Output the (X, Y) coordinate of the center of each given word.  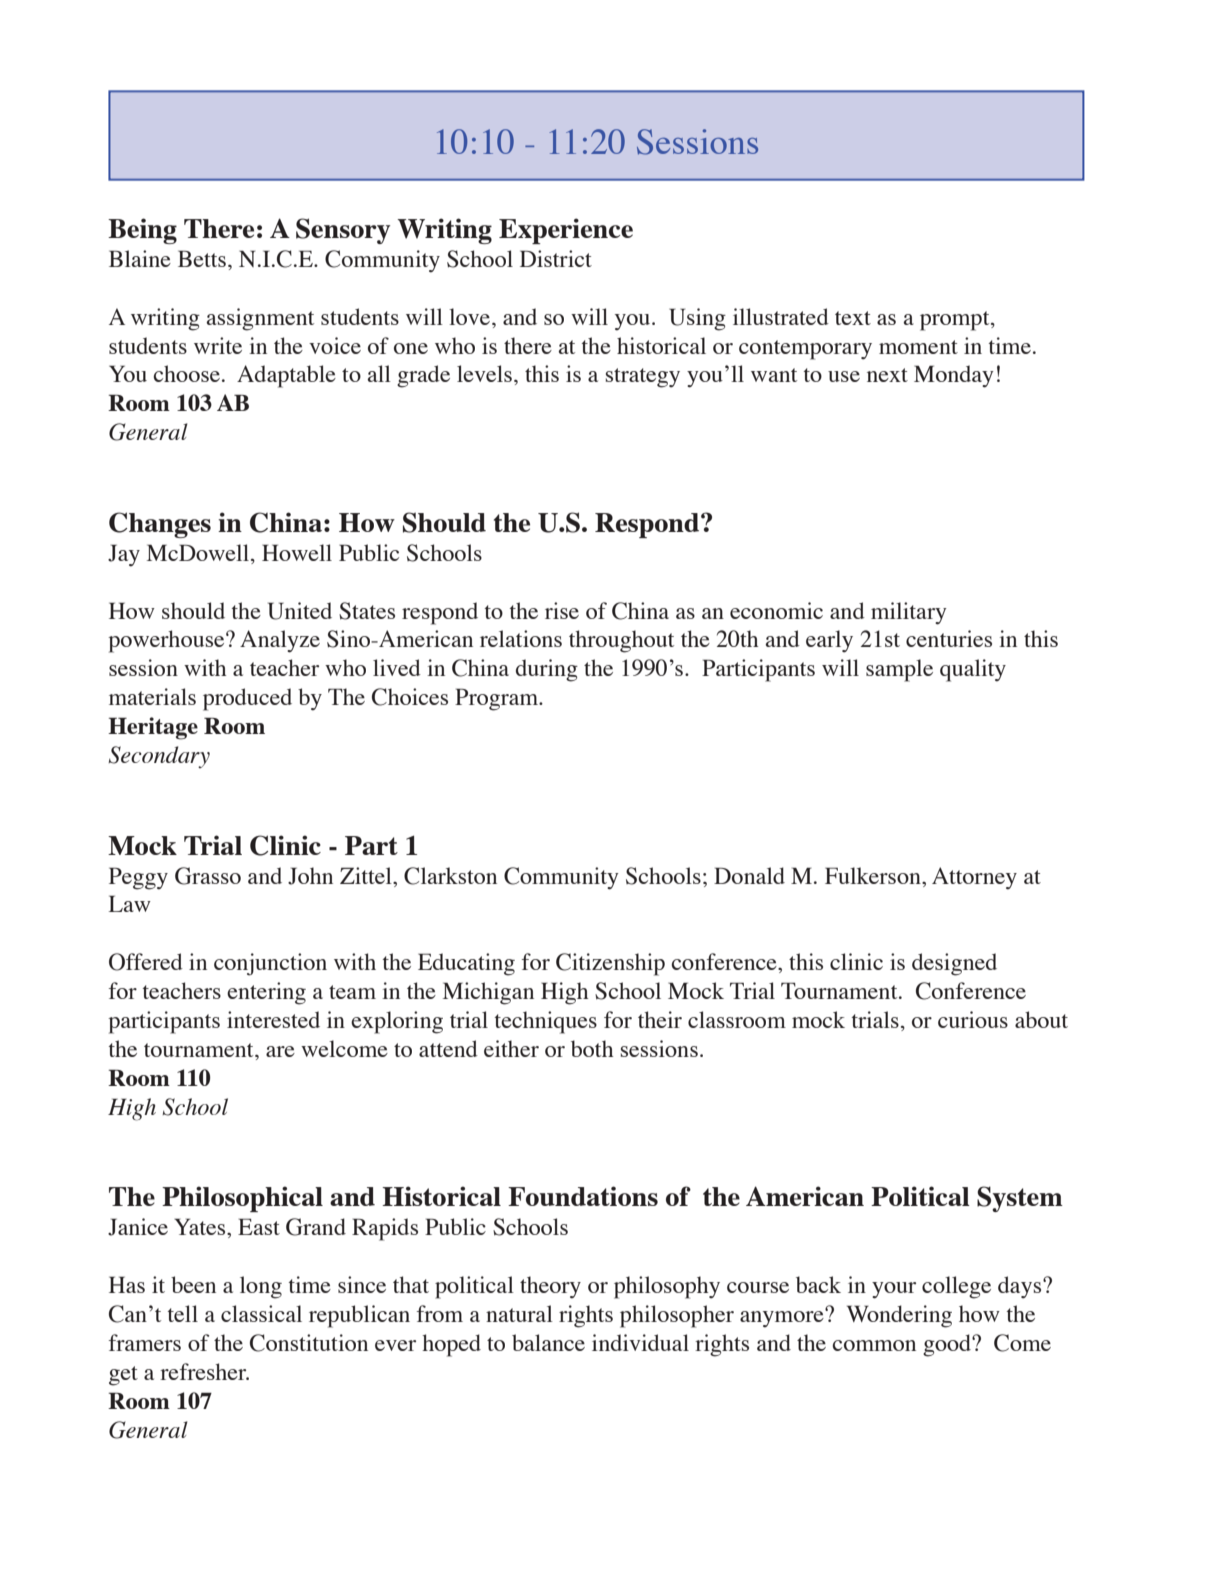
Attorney (974, 878)
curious (973, 1019)
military (909, 613)
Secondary (159, 757)
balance (548, 1342)
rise (562, 610)
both (592, 1048)
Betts (202, 258)
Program (498, 699)
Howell (297, 552)
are (280, 1051)
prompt (956, 321)
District (556, 258)
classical (261, 1313)
